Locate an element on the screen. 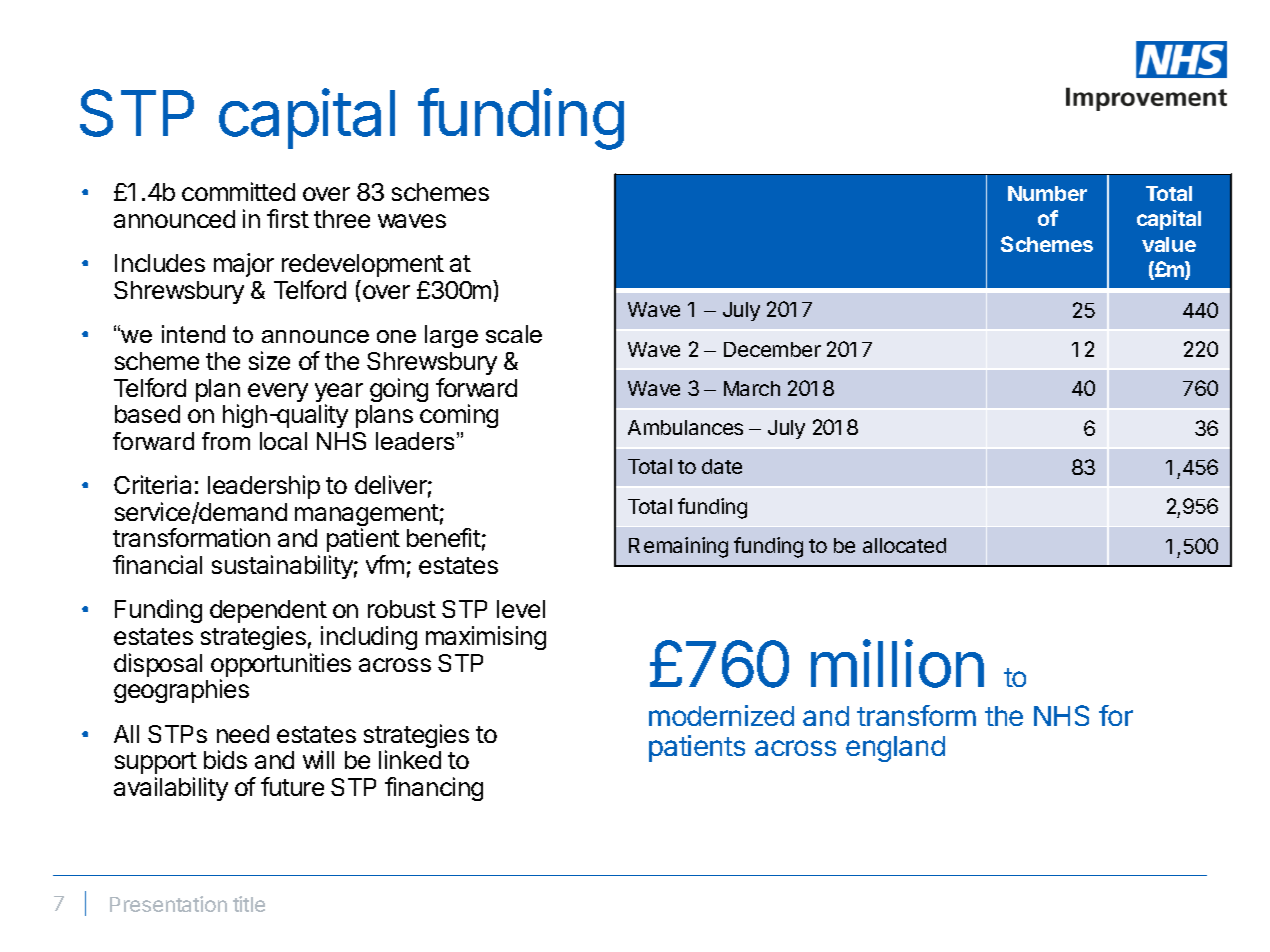 The height and width of the screenshot is (952, 1270). first is located at coordinates (288, 218).
